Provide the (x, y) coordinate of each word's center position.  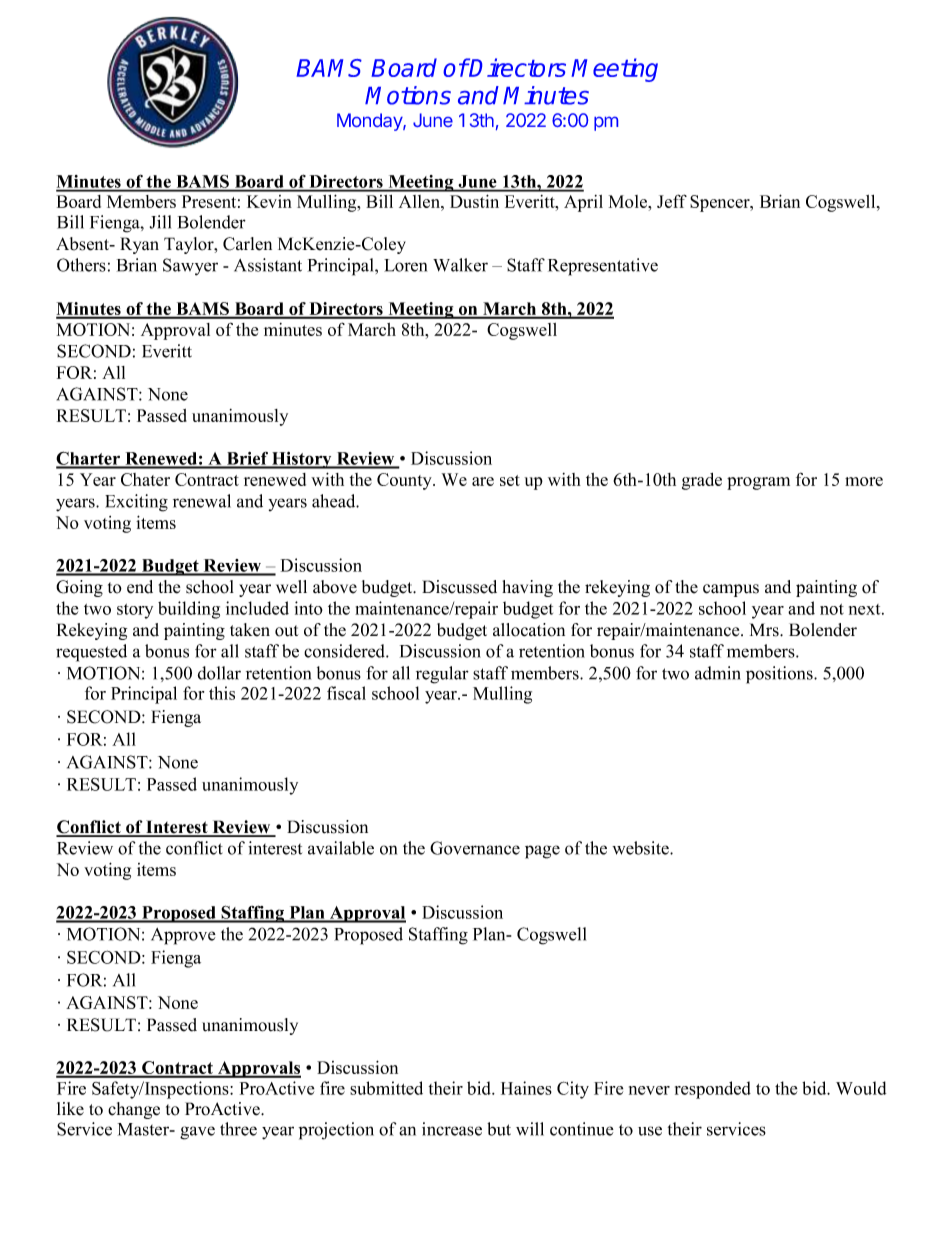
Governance (475, 848)
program (758, 483)
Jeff (672, 201)
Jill (160, 222)
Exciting (136, 503)
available (341, 848)
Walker (460, 265)
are (483, 481)
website (641, 848)
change (134, 1110)
